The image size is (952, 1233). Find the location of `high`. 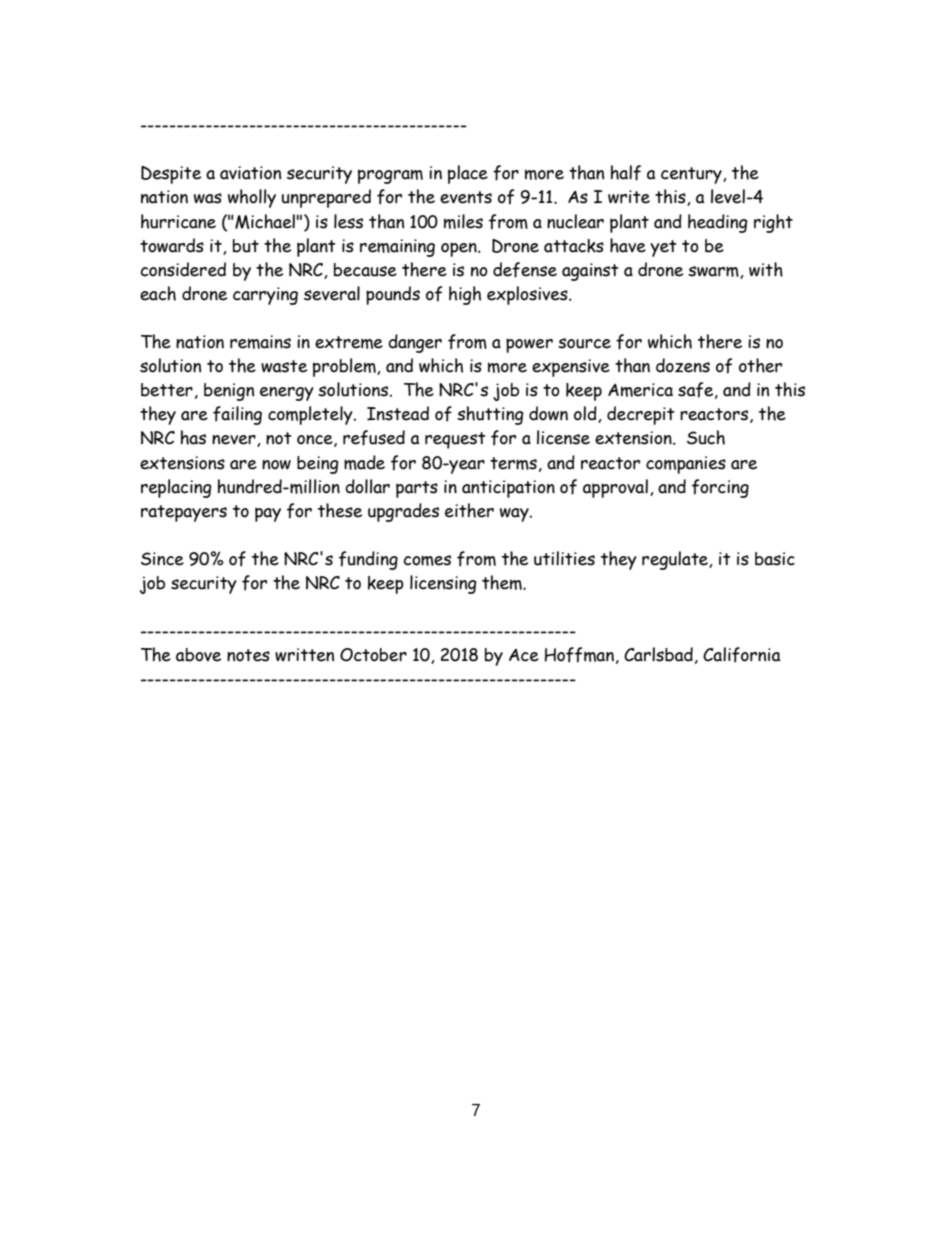

high is located at coordinates (465, 295).
